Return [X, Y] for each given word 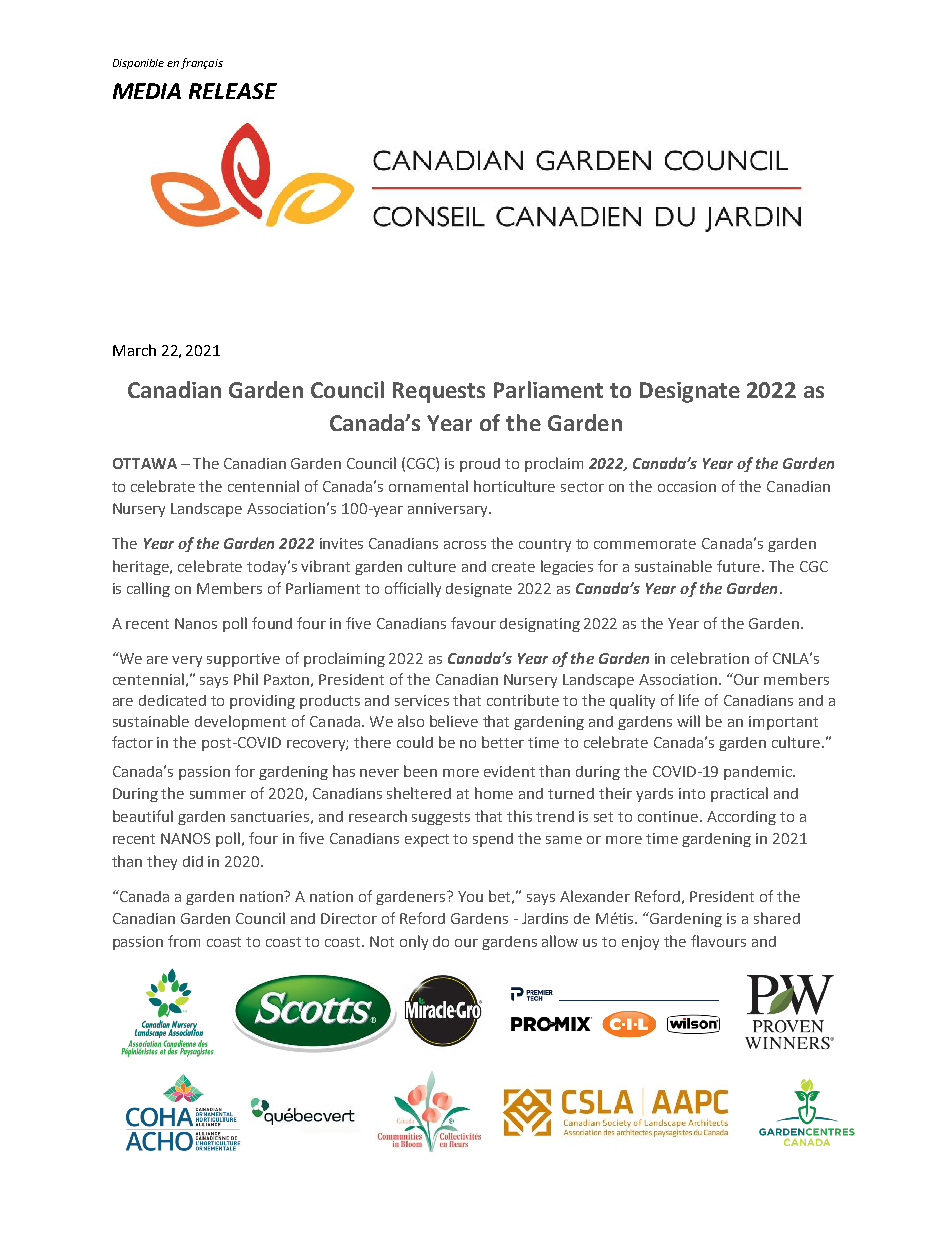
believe [454, 721]
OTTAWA [145, 463]
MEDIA [147, 91]
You [470, 896]
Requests [439, 392]
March [134, 350]
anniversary [449, 510]
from [184, 941]
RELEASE [233, 91]
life [689, 700]
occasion [687, 486]
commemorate [645, 544]
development [240, 722]
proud [480, 465]
